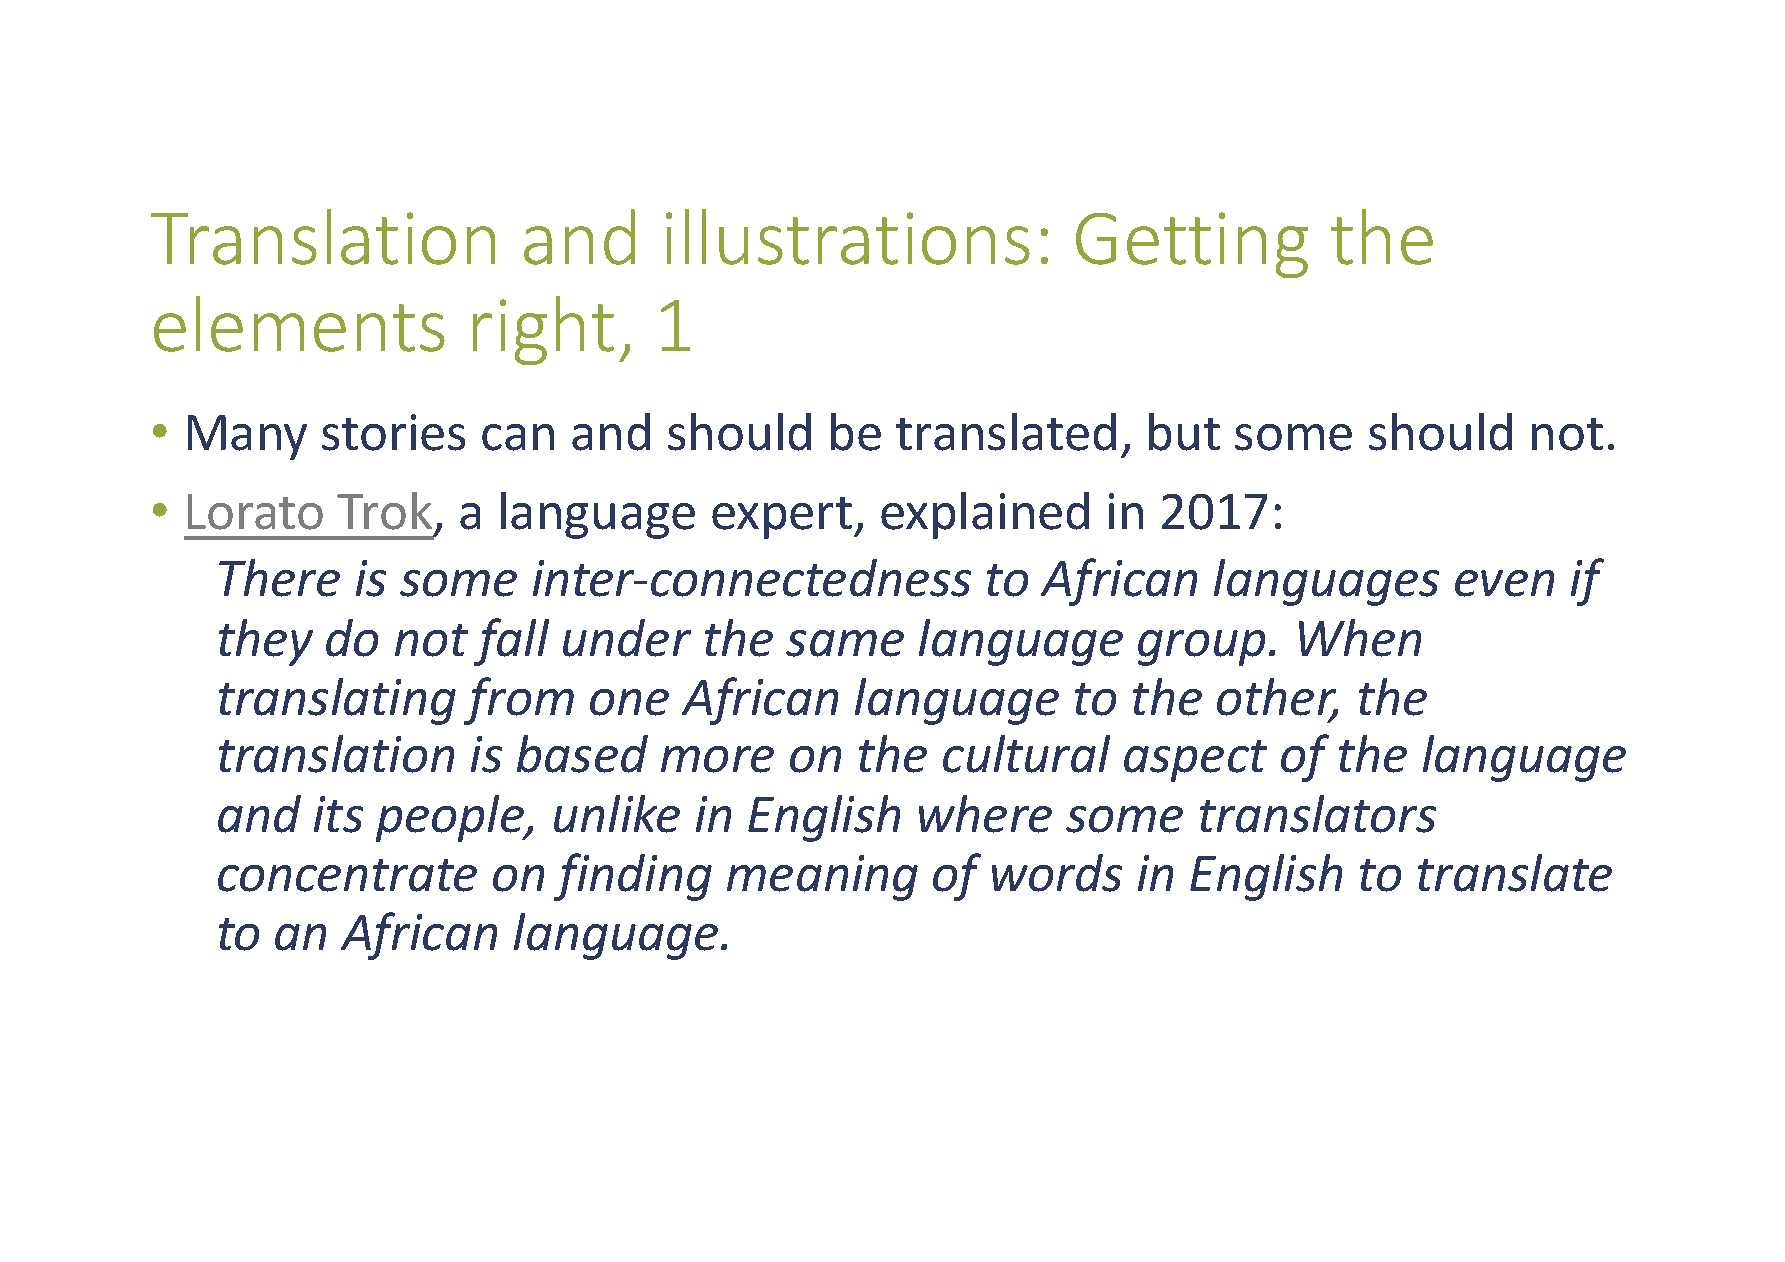 The image size is (1785, 1262). Describe the element at coordinates (1192, 245) in the page. I see `Getting` at that location.
